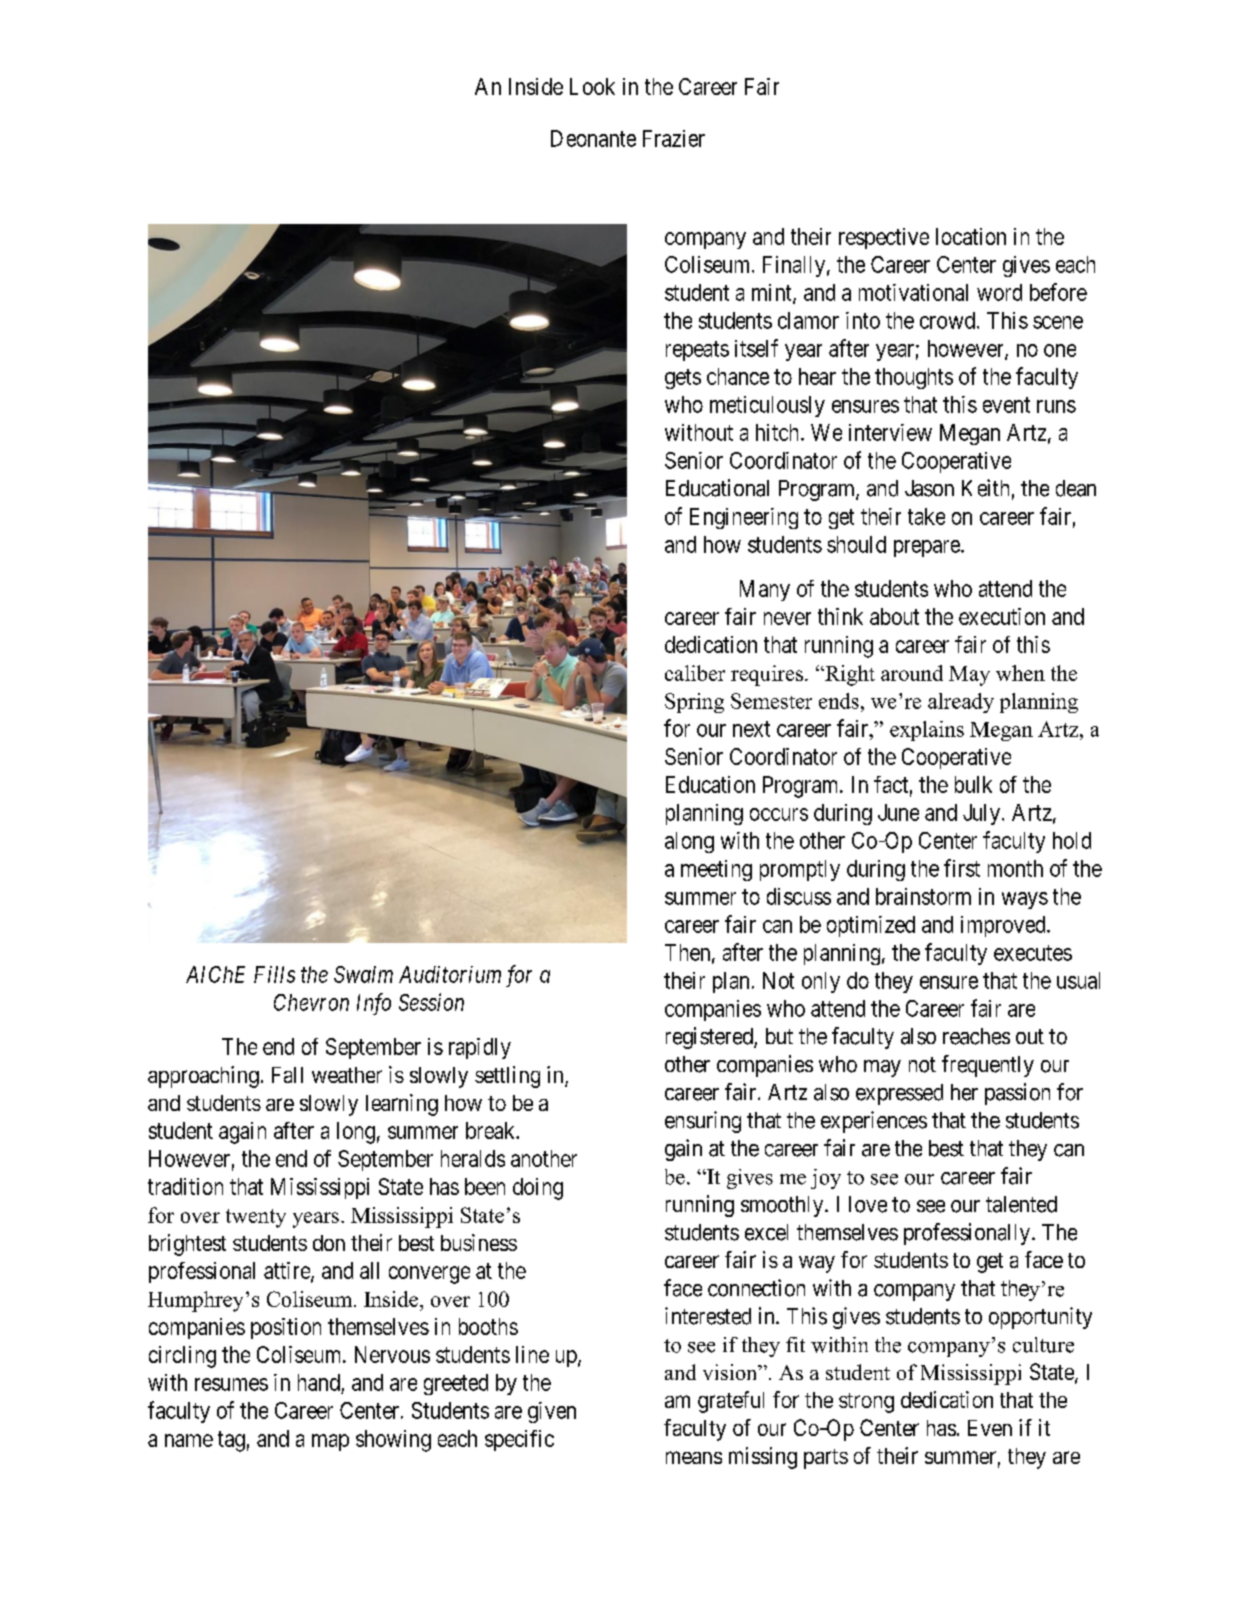 Image resolution: width=1254 pixels, height=1623 pixels. Describe the element at coordinates (694, 703) in the document. I see `Spring` at that location.
